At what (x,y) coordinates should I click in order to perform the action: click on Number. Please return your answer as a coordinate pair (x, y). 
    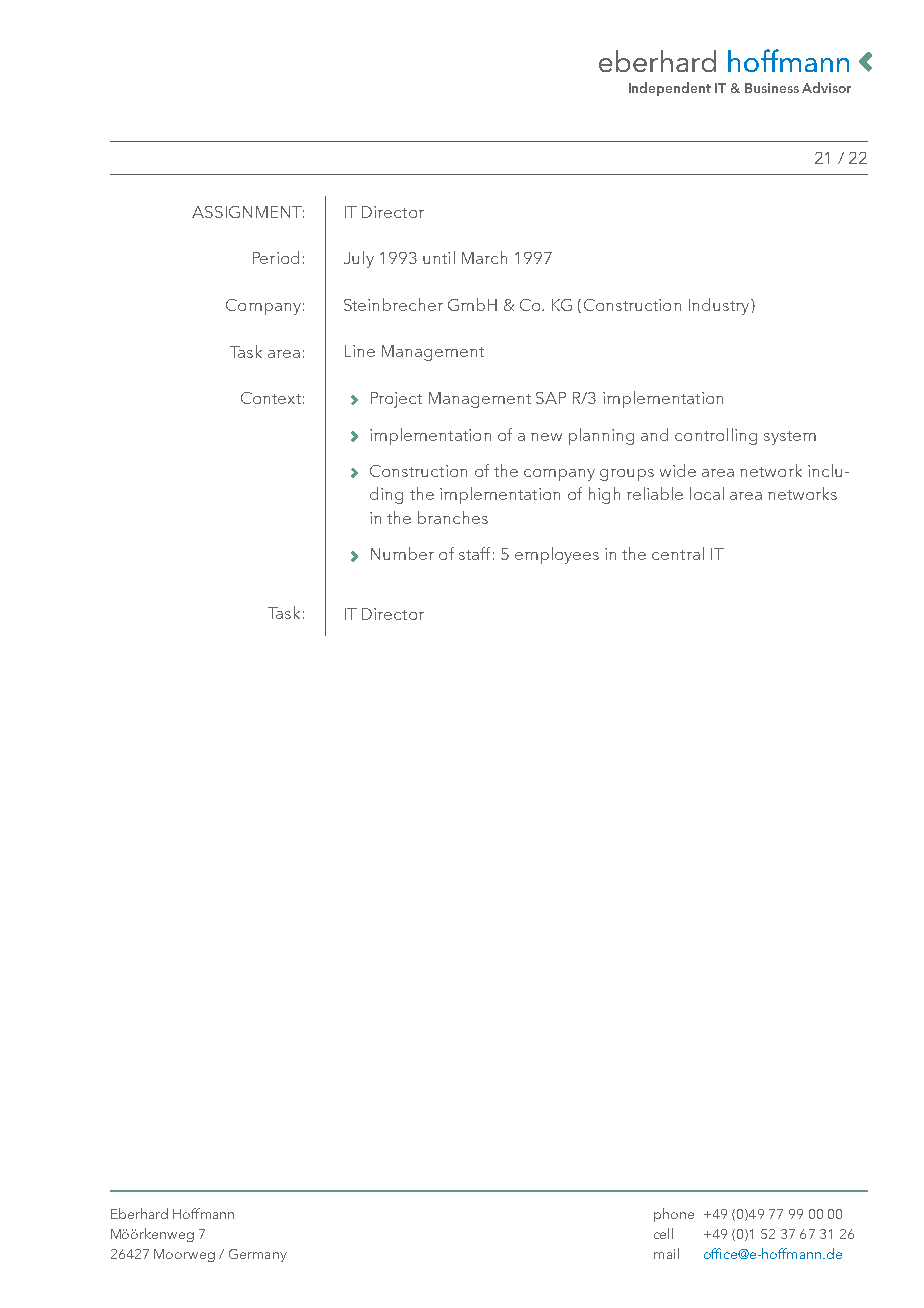
    Looking at the image, I should click on (402, 553).
